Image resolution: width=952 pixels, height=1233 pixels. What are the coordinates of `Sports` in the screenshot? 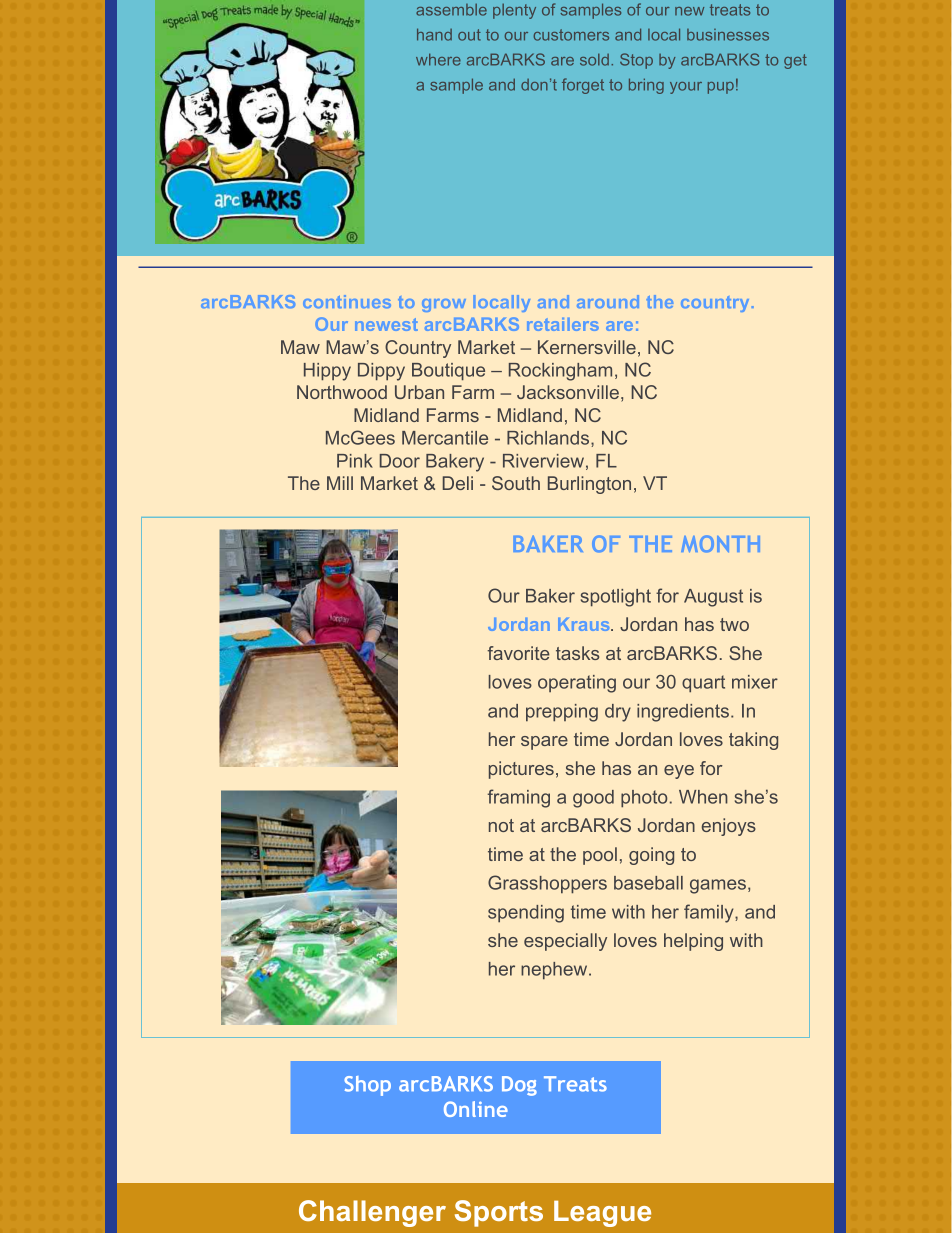 It's located at (499, 1213).
